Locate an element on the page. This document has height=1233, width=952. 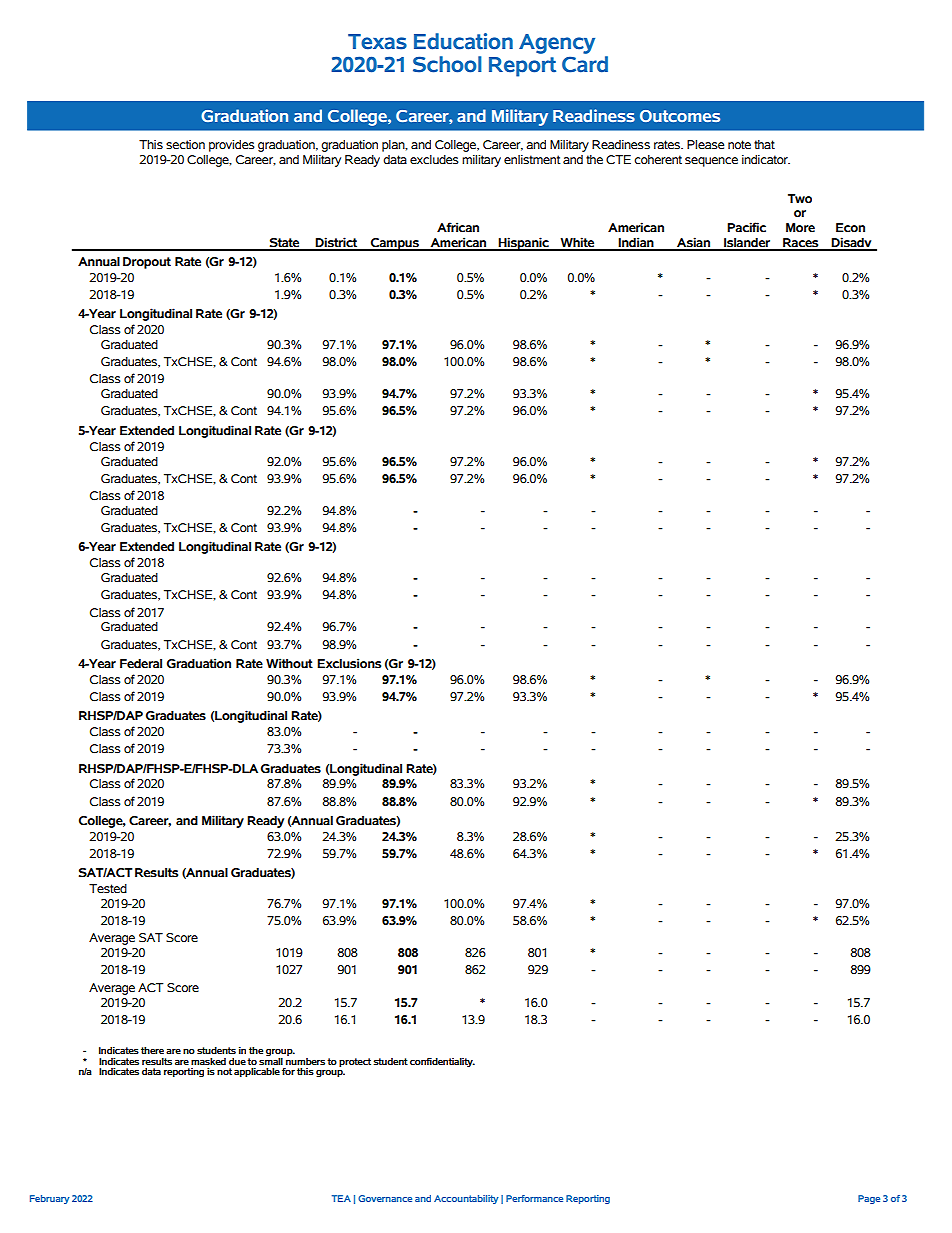
Page is located at coordinates (869, 1199).
